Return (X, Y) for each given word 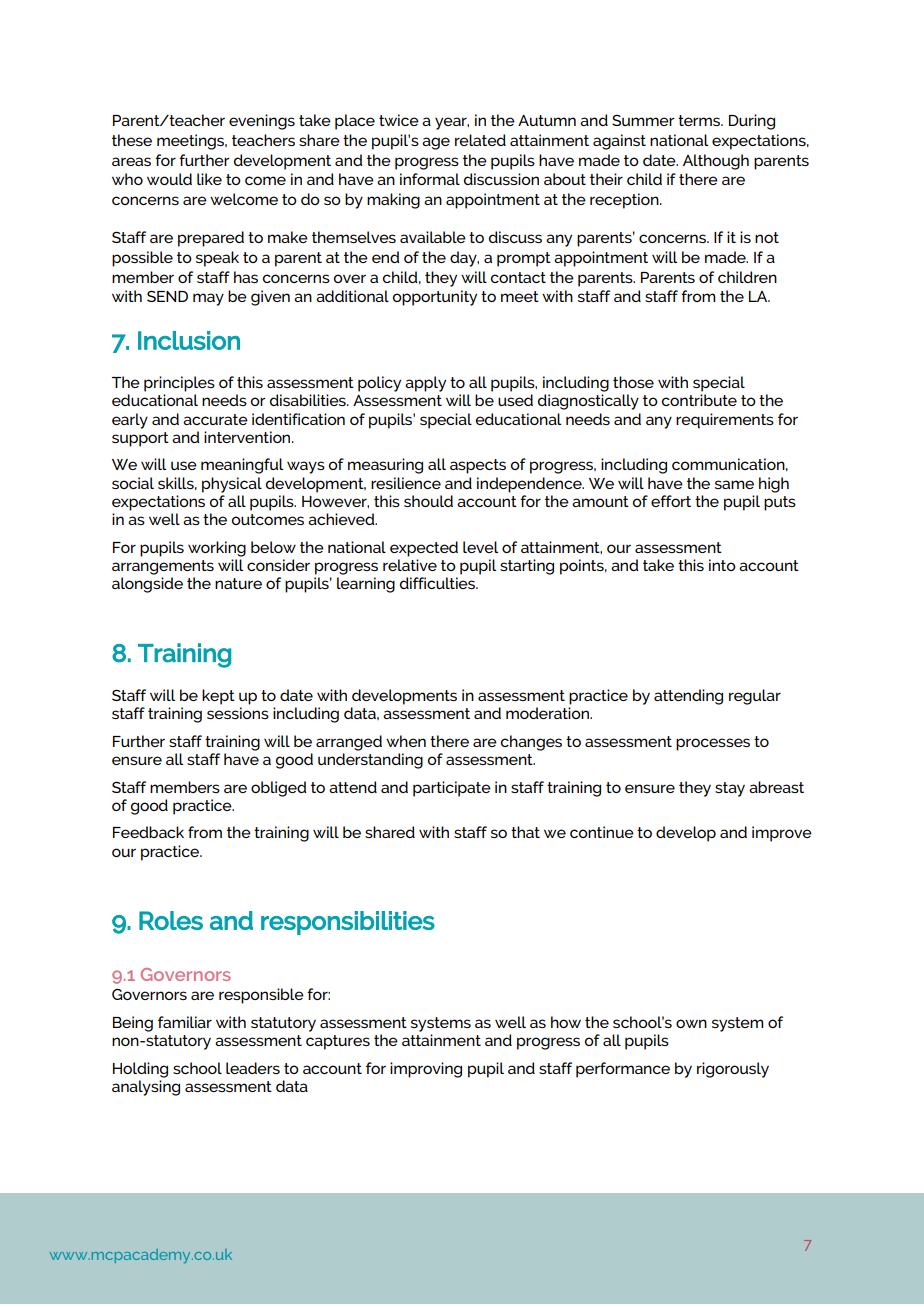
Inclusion (189, 340)
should (428, 501)
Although (716, 162)
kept (218, 697)
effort (671, 501)
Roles (171, 920)
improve (782, 834)
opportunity (435, 298)
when (406, 741)
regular (755, 697)
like (209, 179)
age (436, 143)
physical (232, 485)
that (525, 832)
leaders (253, 1068)
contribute (699, 400)
